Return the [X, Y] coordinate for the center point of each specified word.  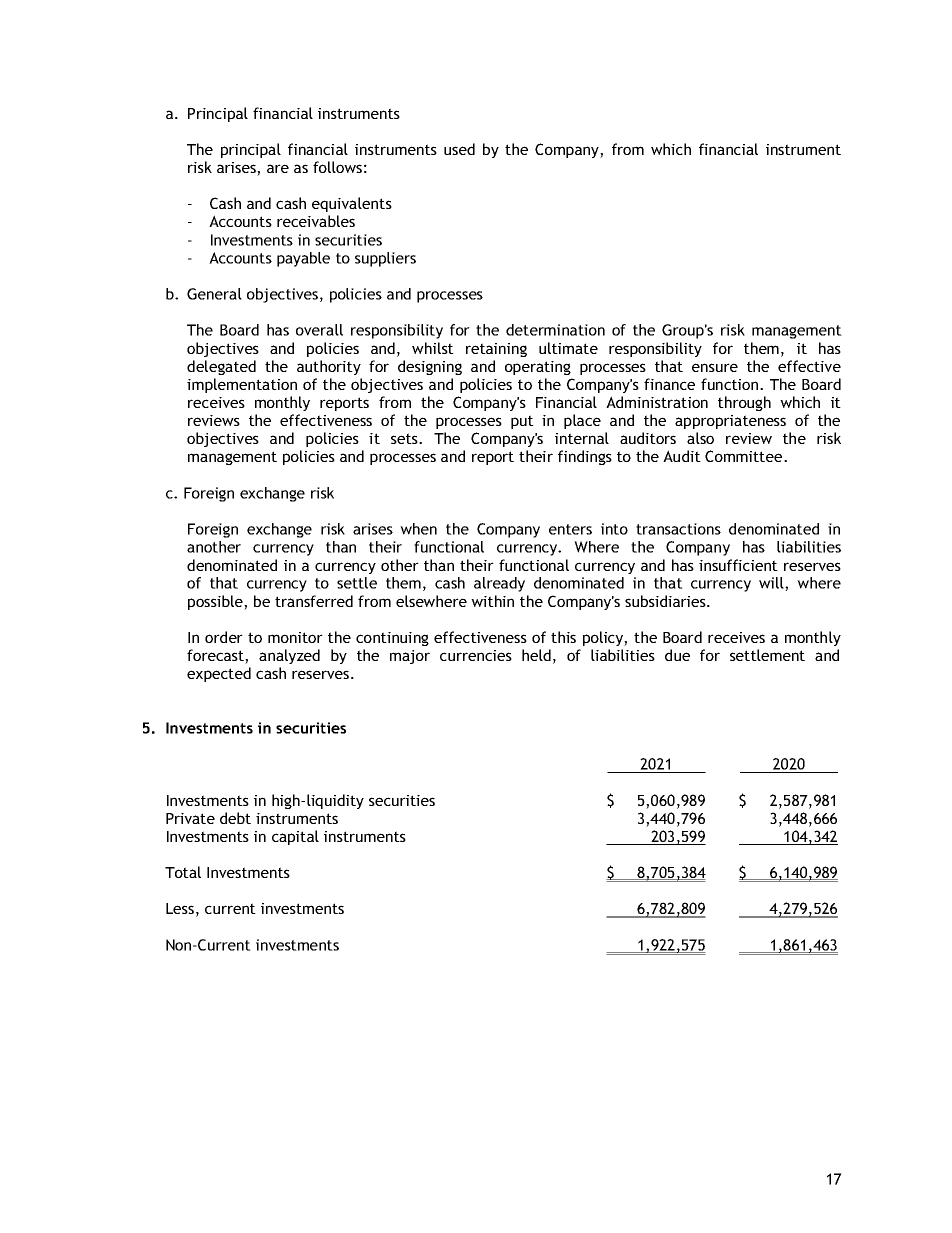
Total [183, 872]
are [278, 168]
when [418, 529]
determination [555, 330]
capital [295, 837]
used [459, 149]
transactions [678, 529]
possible [216, 602]
